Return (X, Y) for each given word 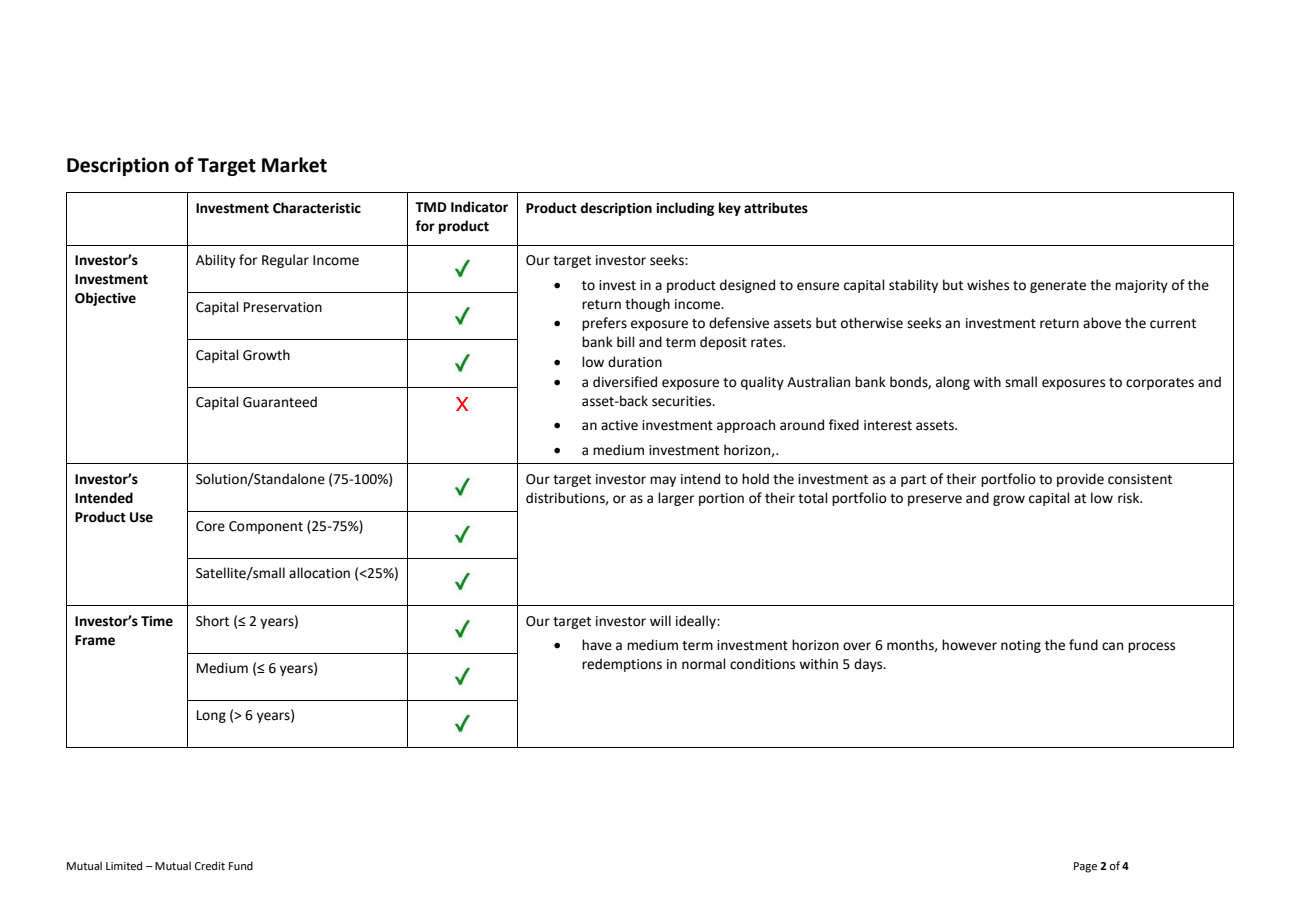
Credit (210, 865)
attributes (776, 208)
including (685, 209)
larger (676, 499)
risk (1130, 498)
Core (210, 526)
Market (294, 165)
